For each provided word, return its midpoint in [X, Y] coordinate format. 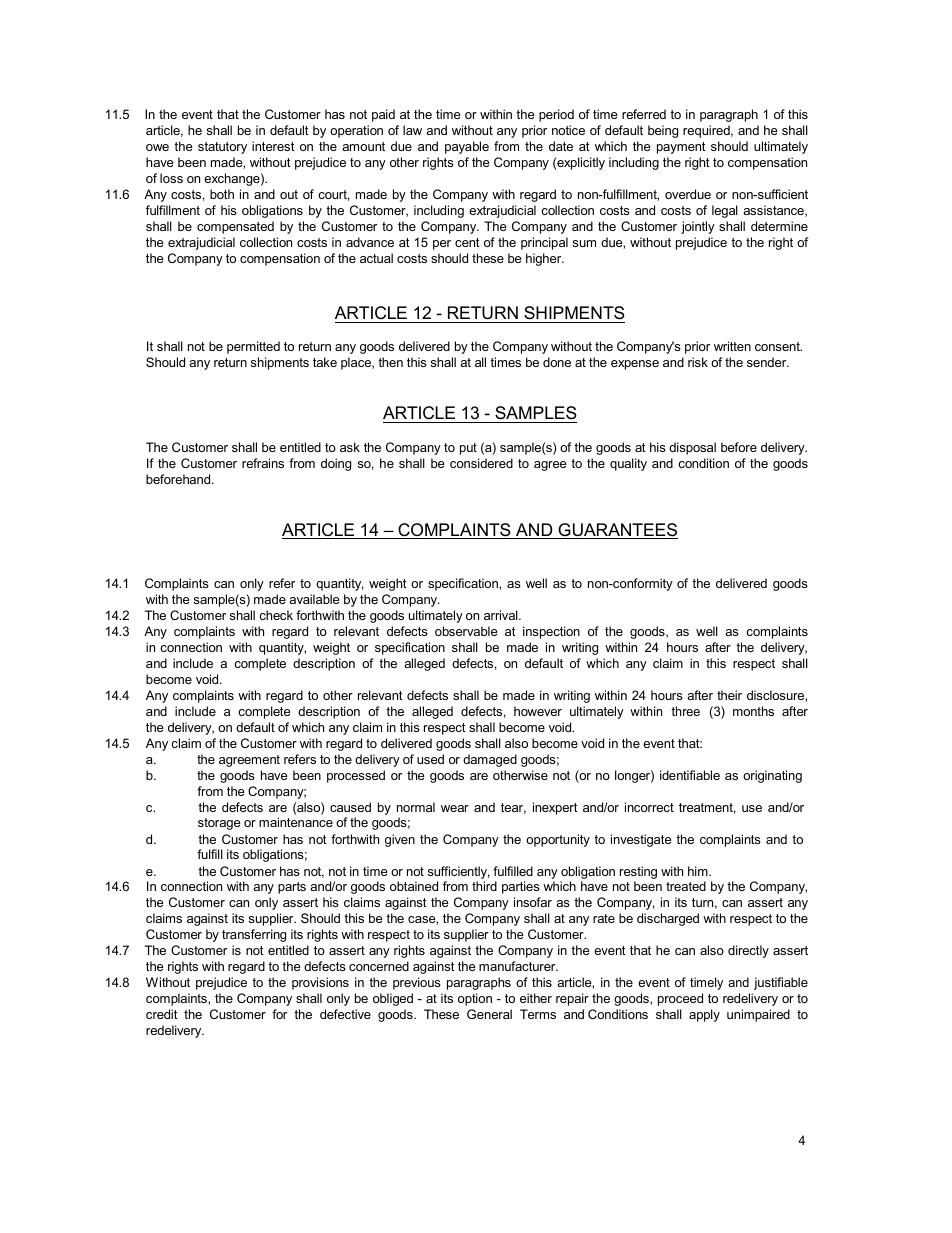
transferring [254, 935]
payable [467, 147]
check [276, 615]
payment [681, 148]
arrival [502, 615]
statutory [222, 148]
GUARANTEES [617, 531]
